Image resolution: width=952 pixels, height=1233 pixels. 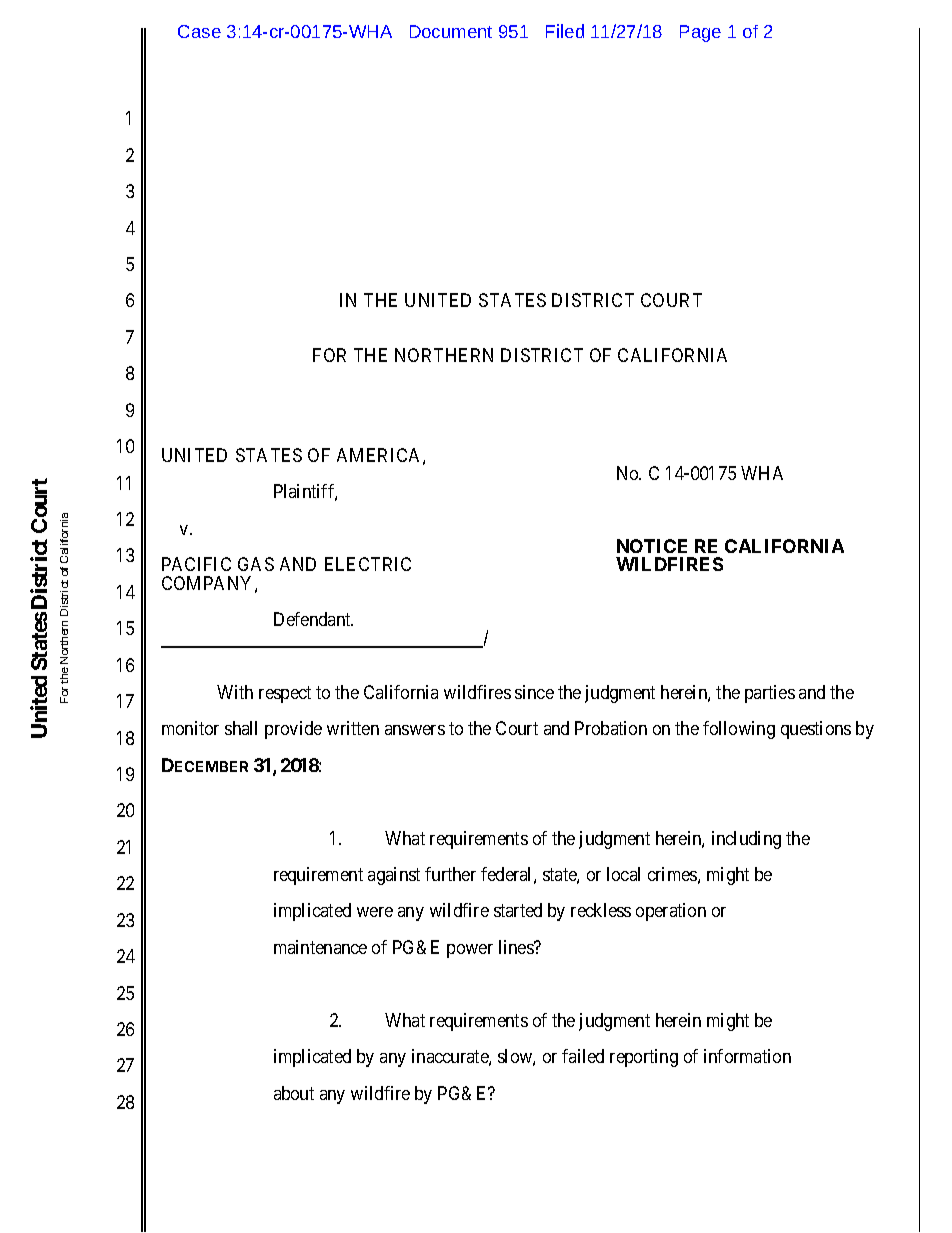 I want to click on GAS, so click(x=256, y=564).
